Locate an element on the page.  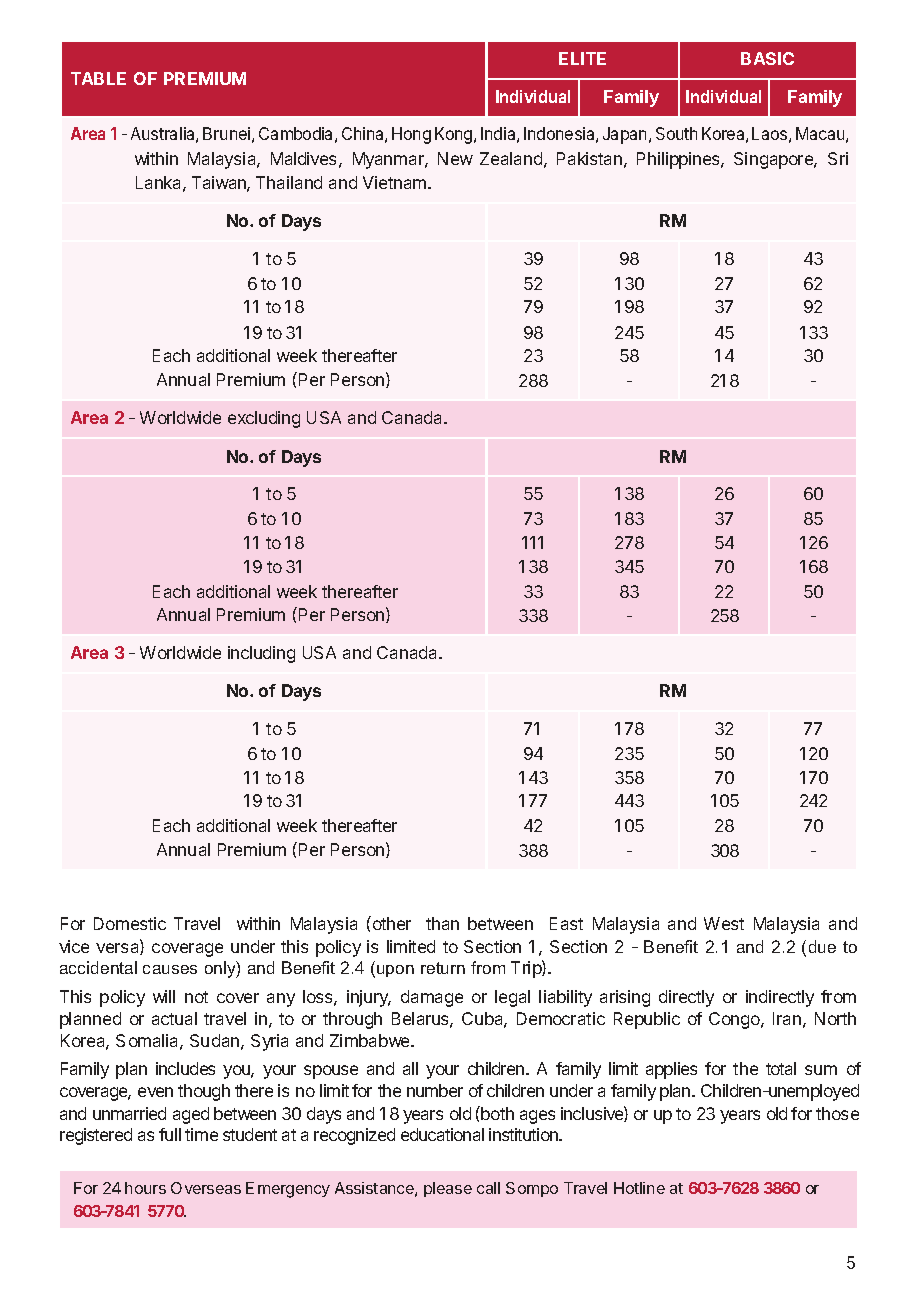
full is located at coordinates (170, 1134).
